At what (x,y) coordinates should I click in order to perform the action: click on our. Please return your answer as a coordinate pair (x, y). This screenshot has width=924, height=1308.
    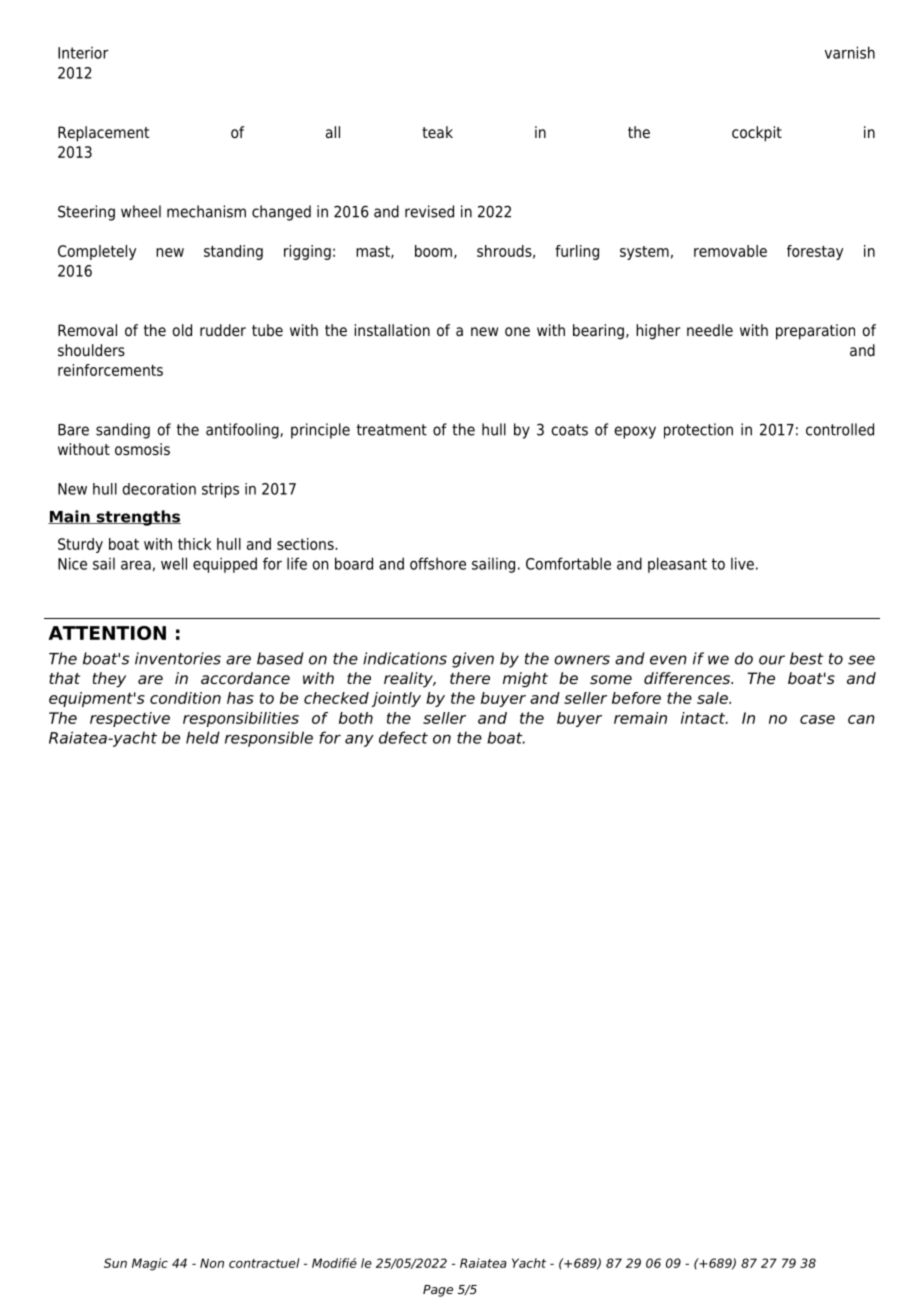
    Looking at the image, I should click on (772, 660).
